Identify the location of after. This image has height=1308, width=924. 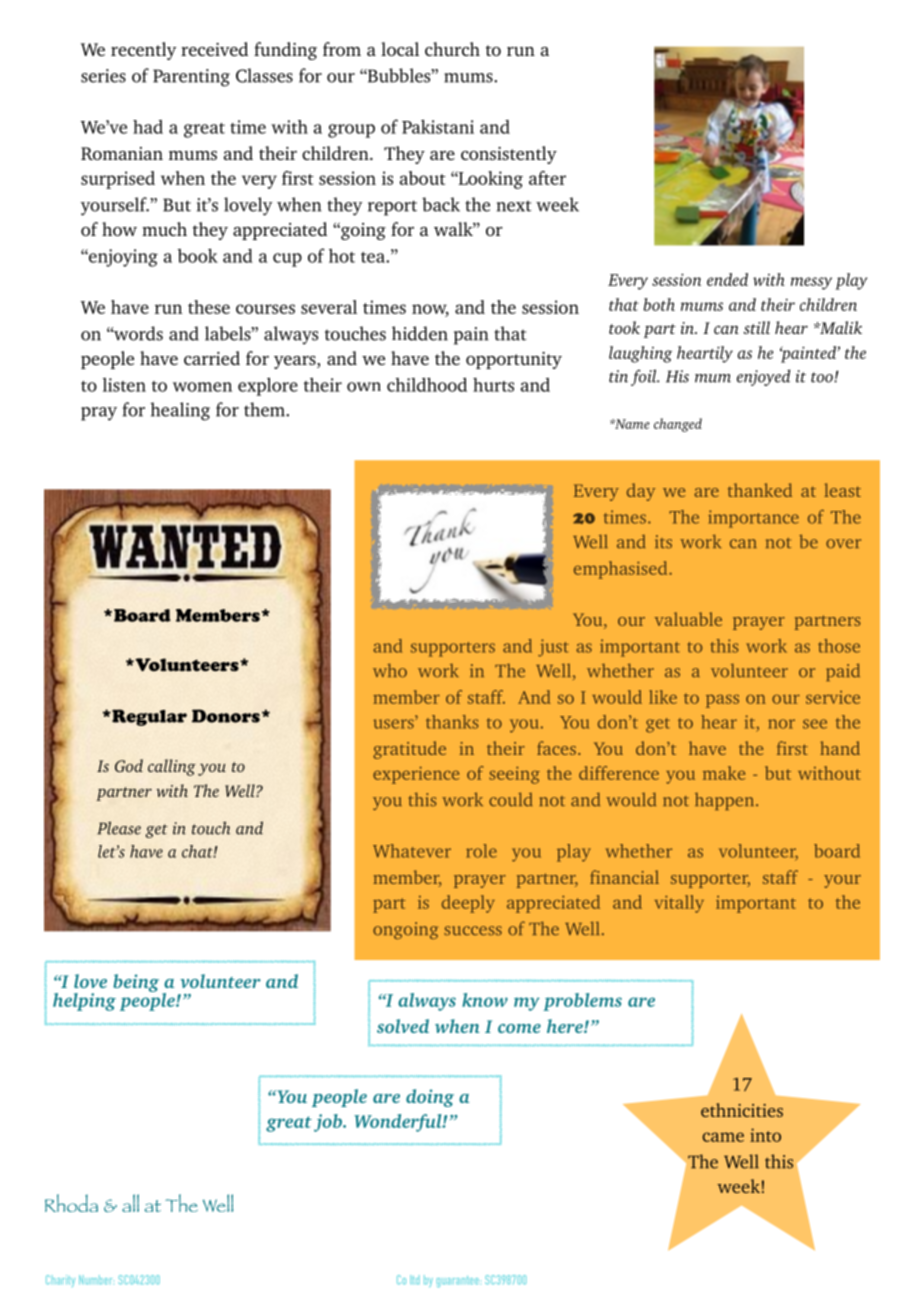
(547, 178).
